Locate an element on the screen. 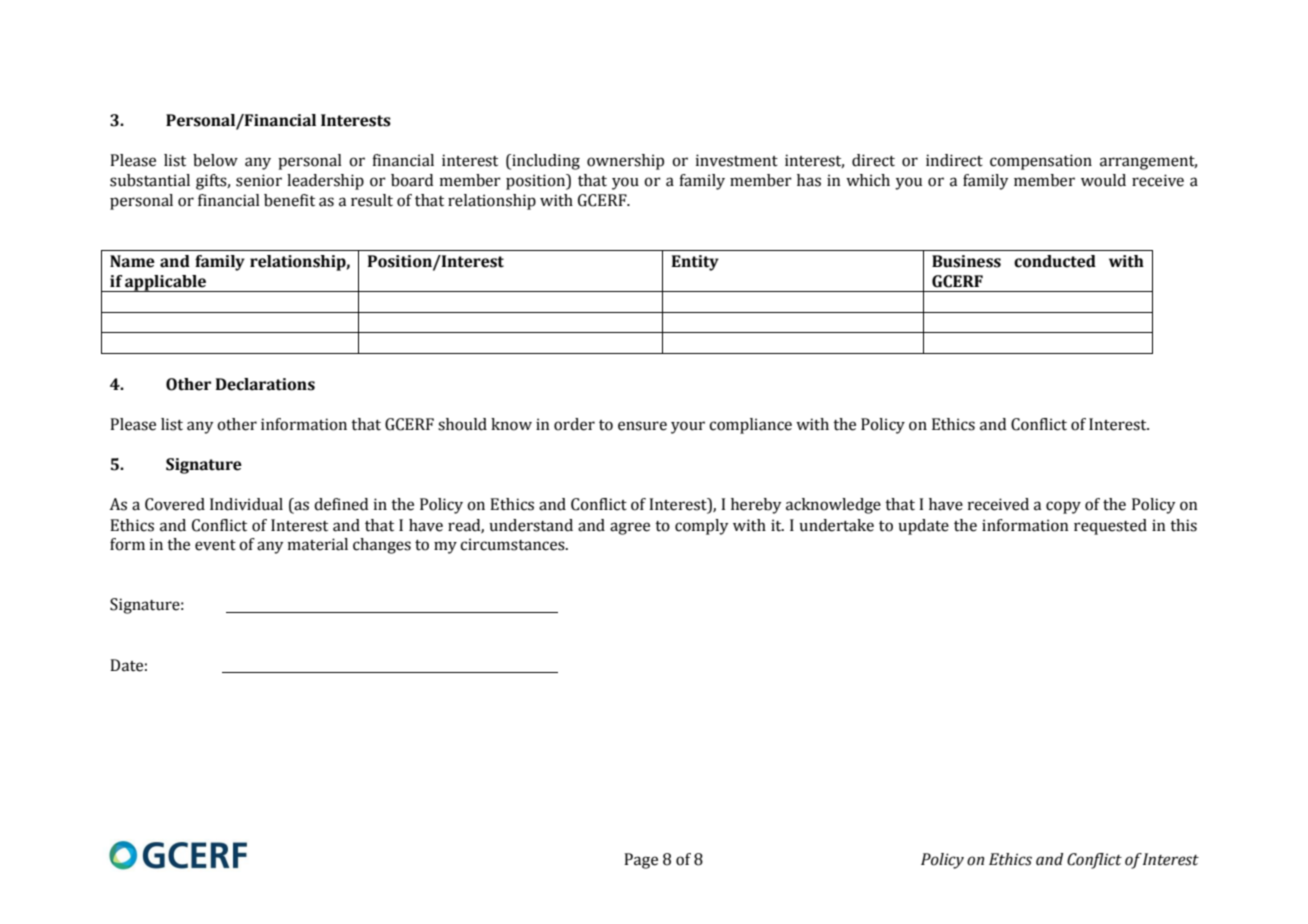  Page is located at coordinates (641, 861).
